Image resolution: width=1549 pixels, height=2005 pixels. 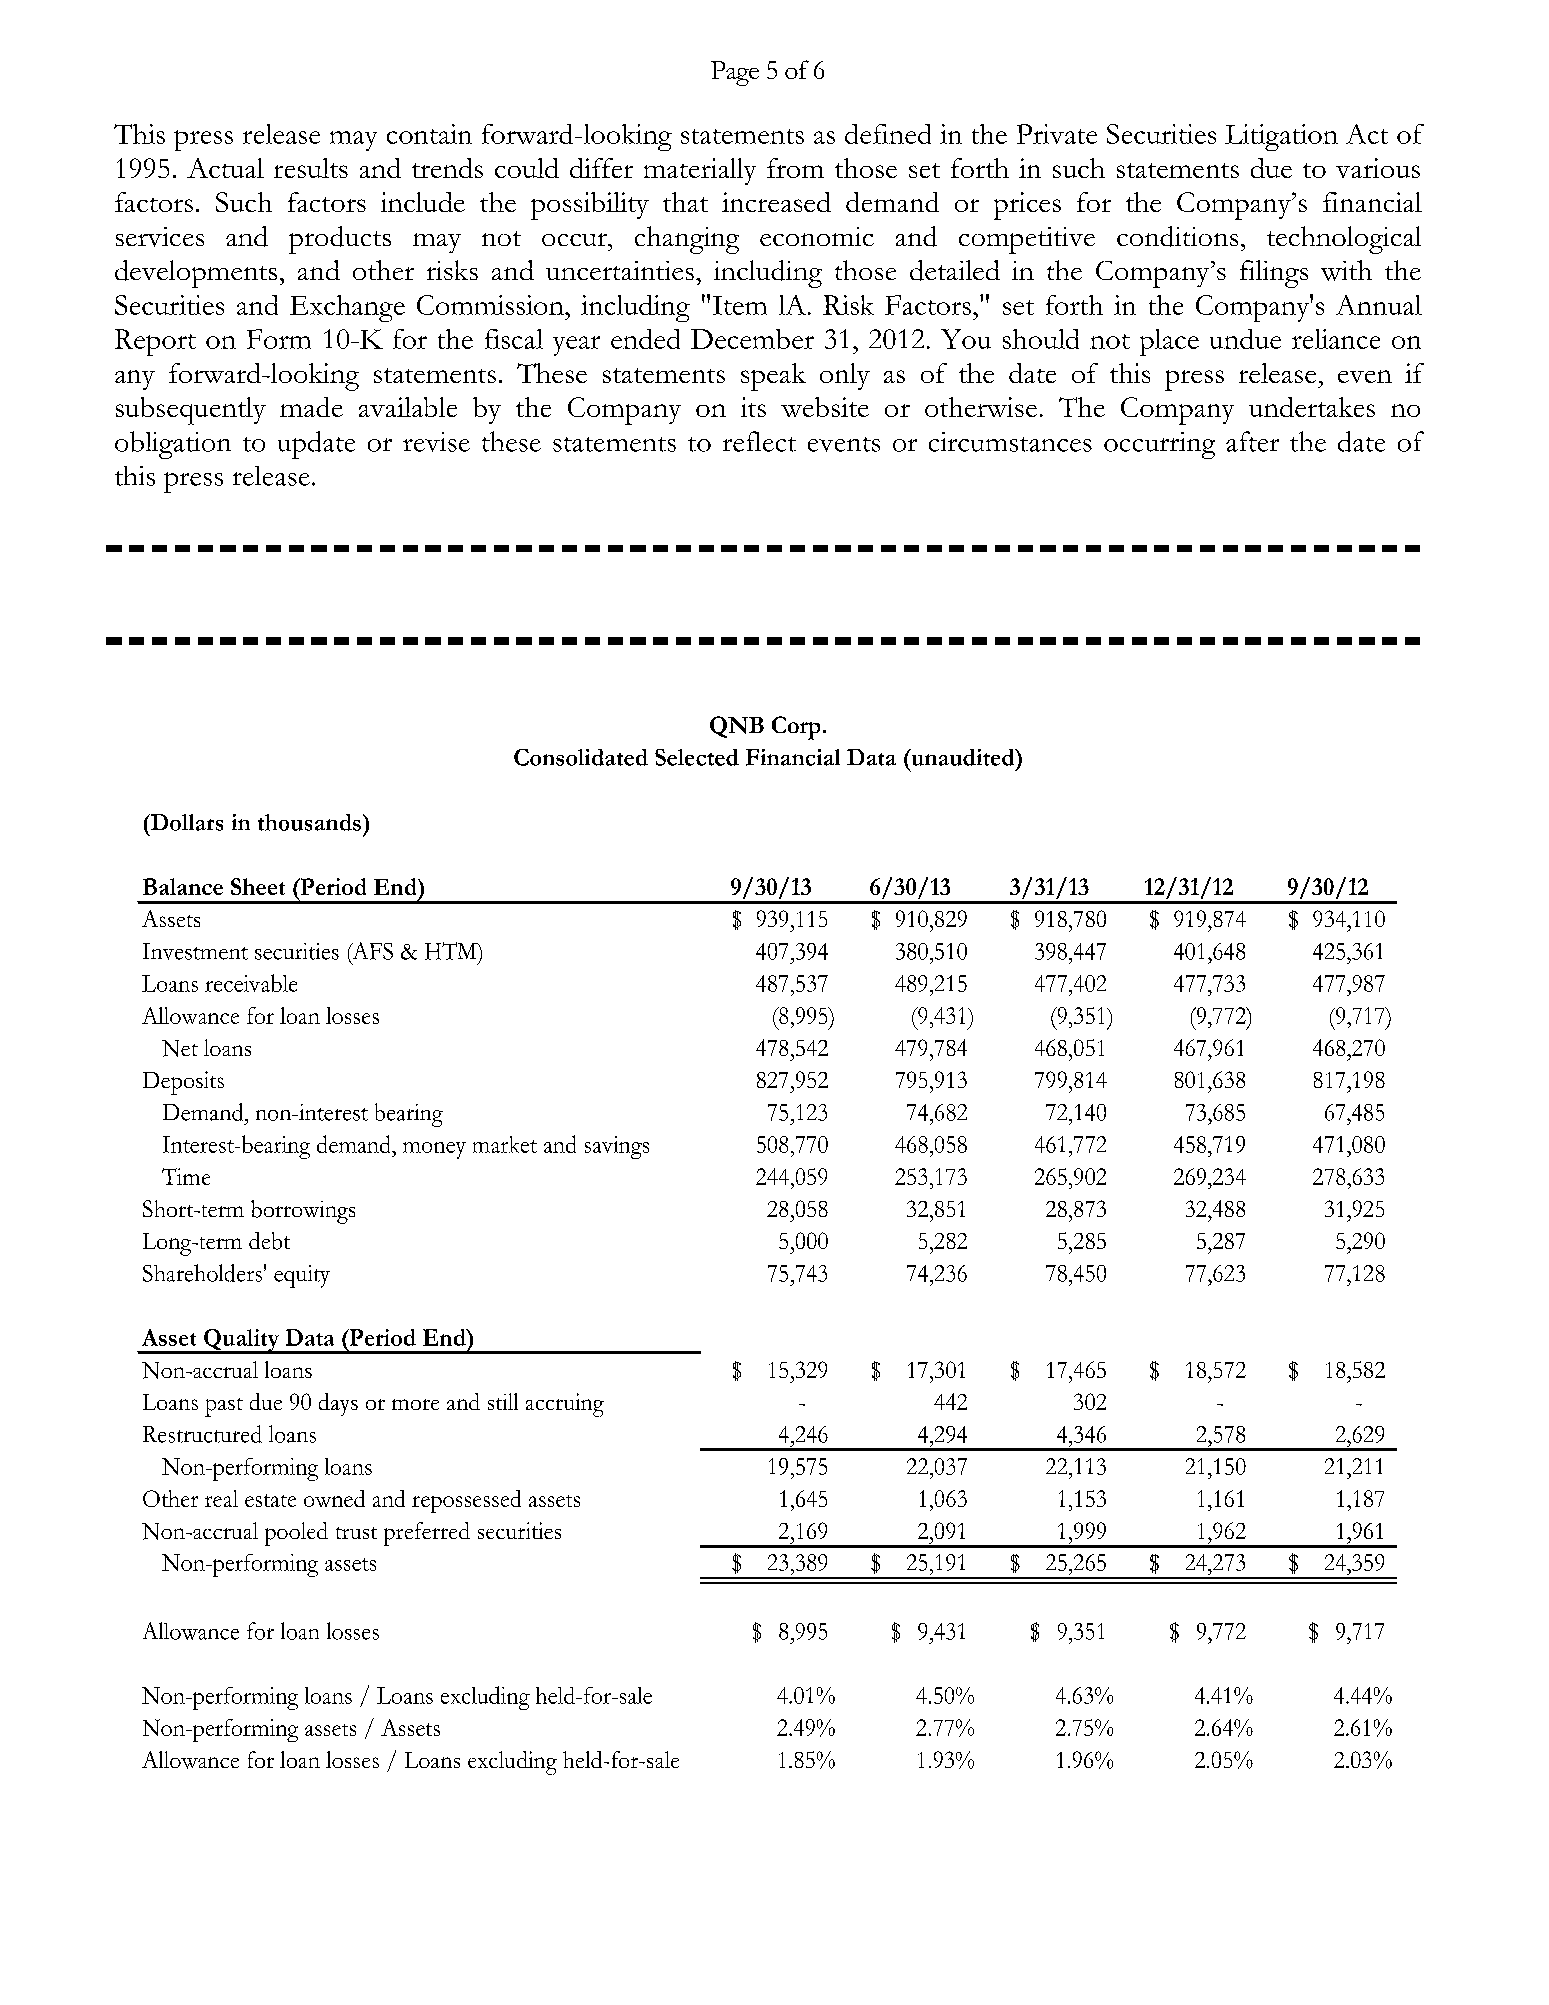 I want to click on reflect, so click(x=759, y=441).
